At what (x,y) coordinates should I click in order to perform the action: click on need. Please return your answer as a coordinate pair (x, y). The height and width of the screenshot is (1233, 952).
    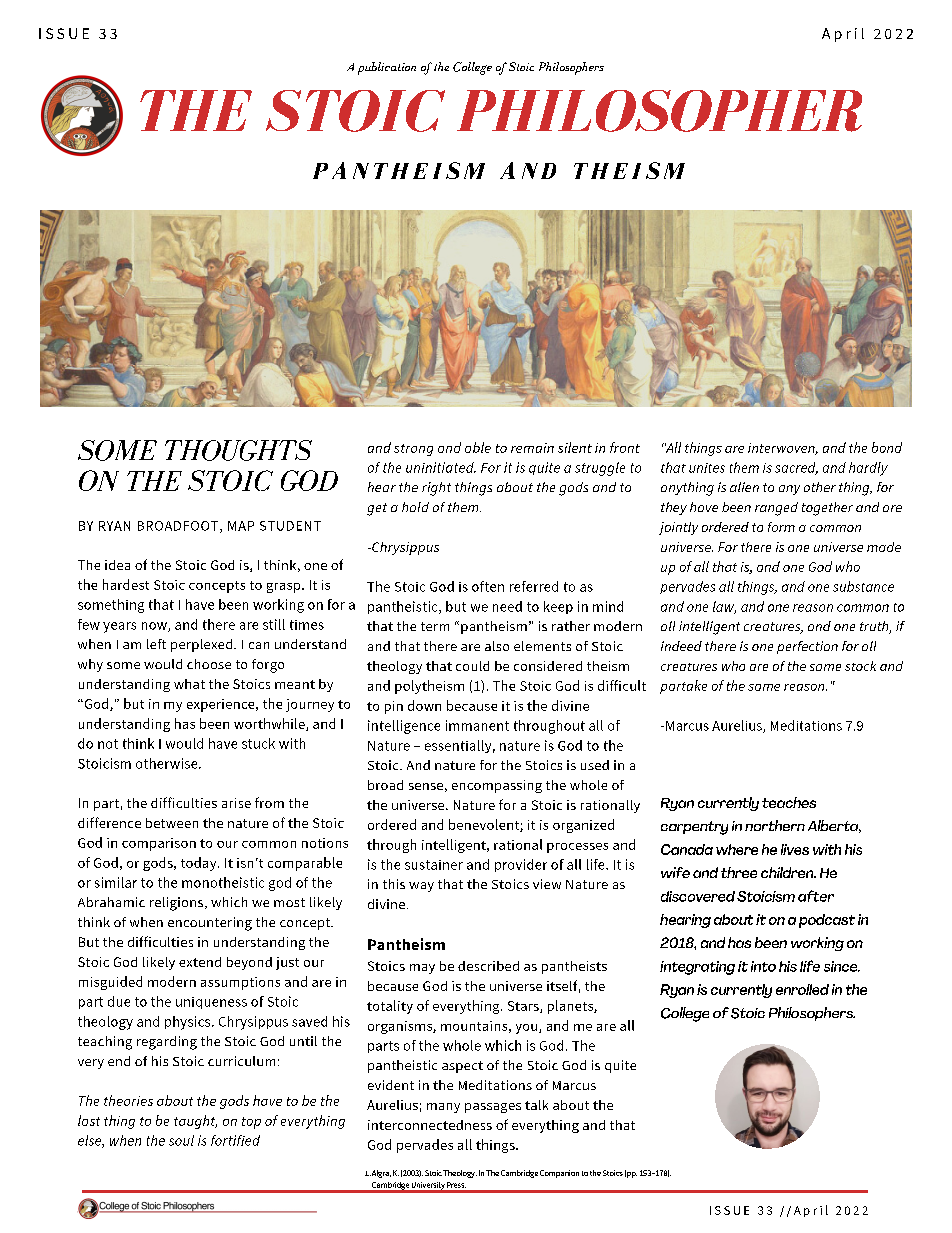
    Looking at the image, I should click on (507, 606).
